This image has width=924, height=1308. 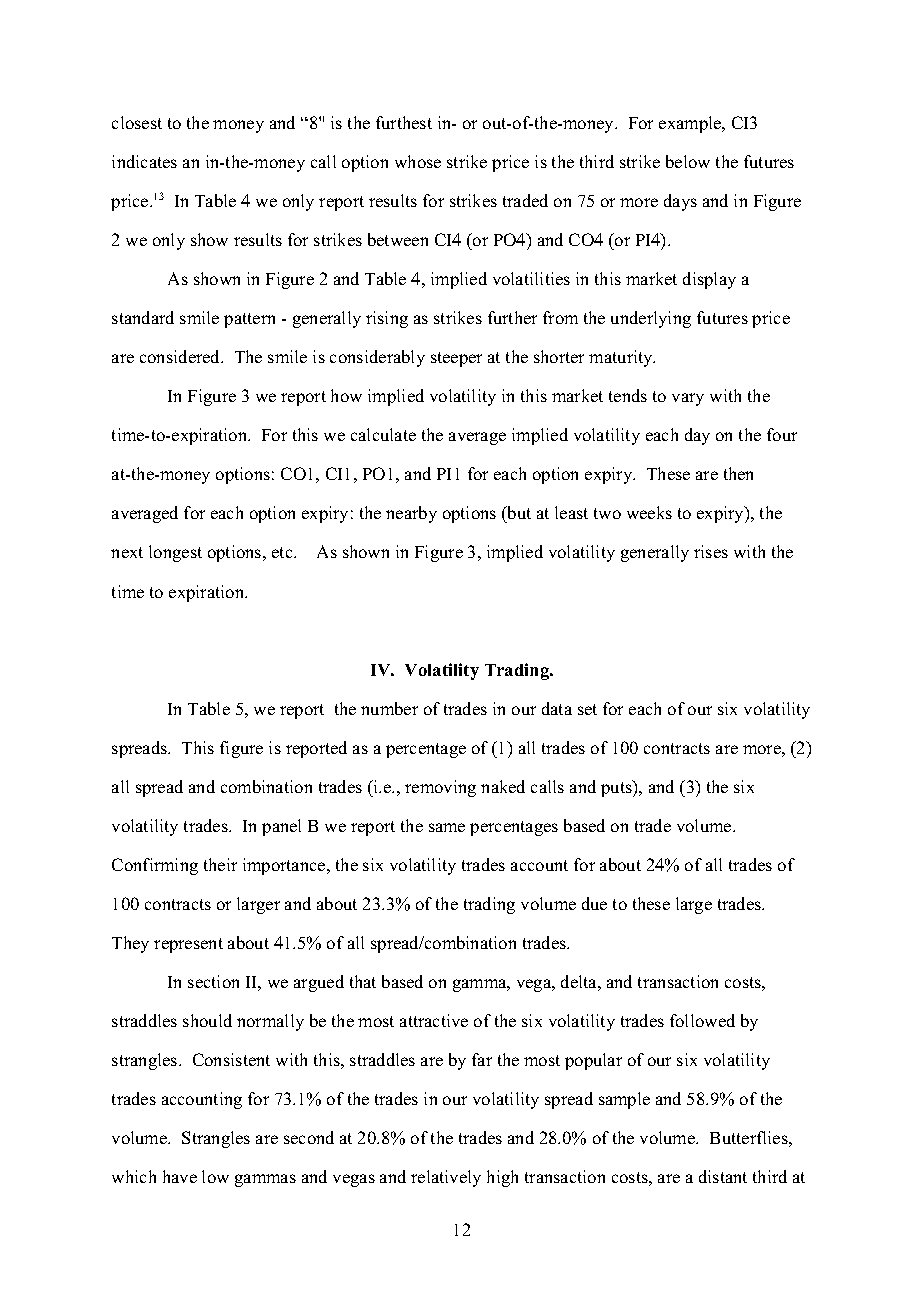 I want to click on puts, so click(x=617, y=788).
